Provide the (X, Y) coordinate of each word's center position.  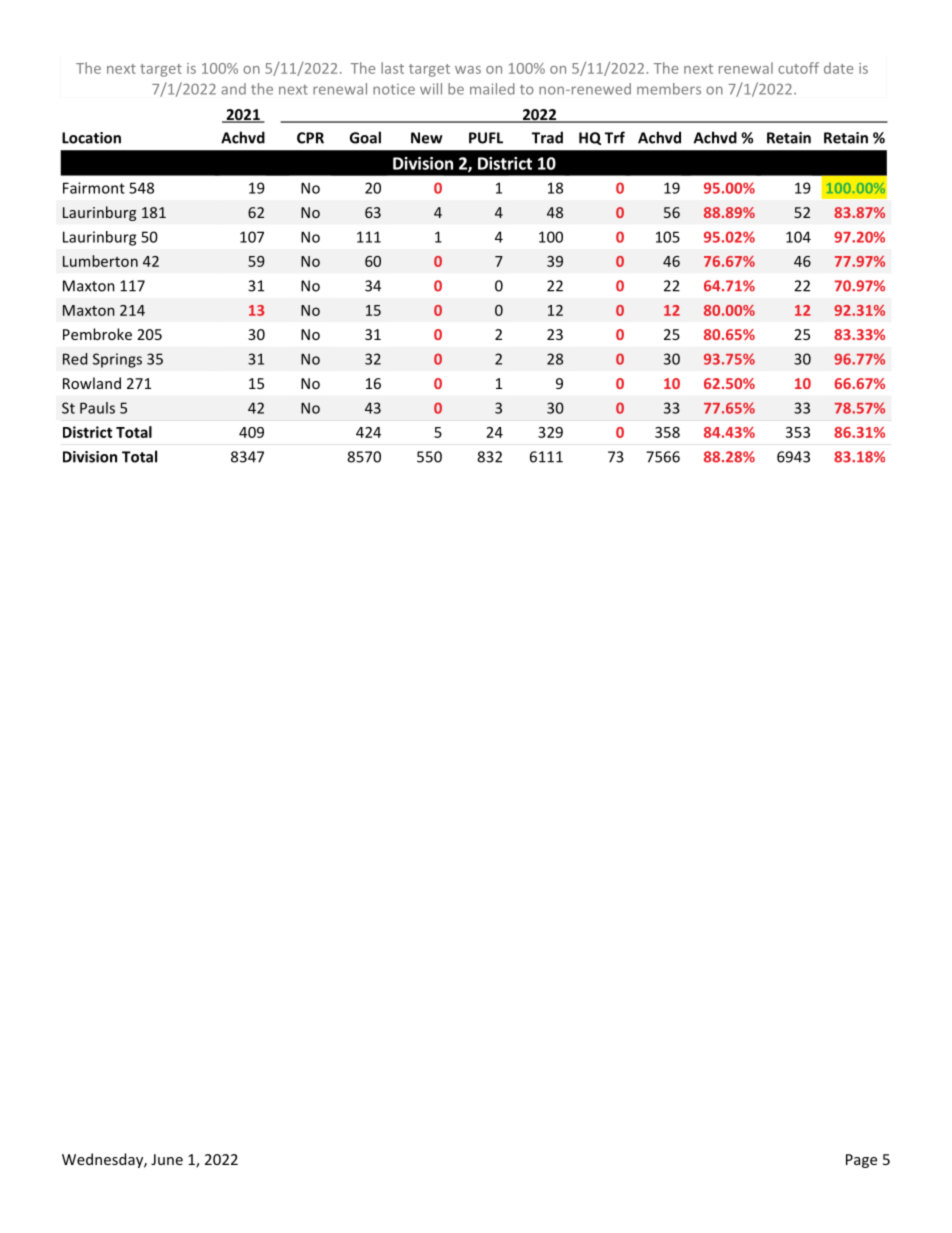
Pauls (97, 408)
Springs (117, 360)
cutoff (798, 68)
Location (91, 138)
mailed (492, 89)
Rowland (92, 383)
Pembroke (97, 334)
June (167, 1159)
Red (75, 359)
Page (861, 1161)
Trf (615, 137)
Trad (547, 137)
